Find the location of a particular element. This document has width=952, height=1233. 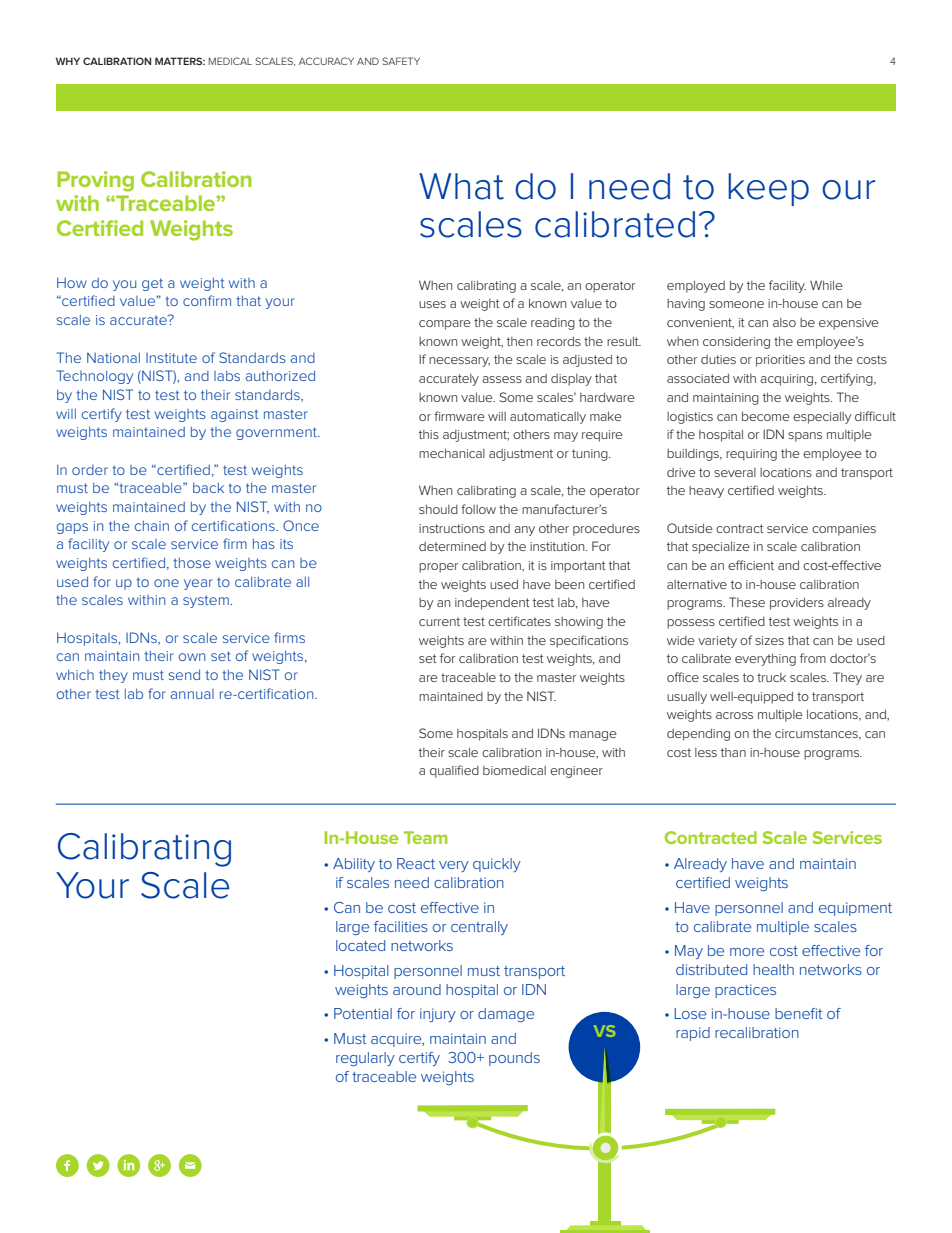

assess is located at coordinates (502, 379).
